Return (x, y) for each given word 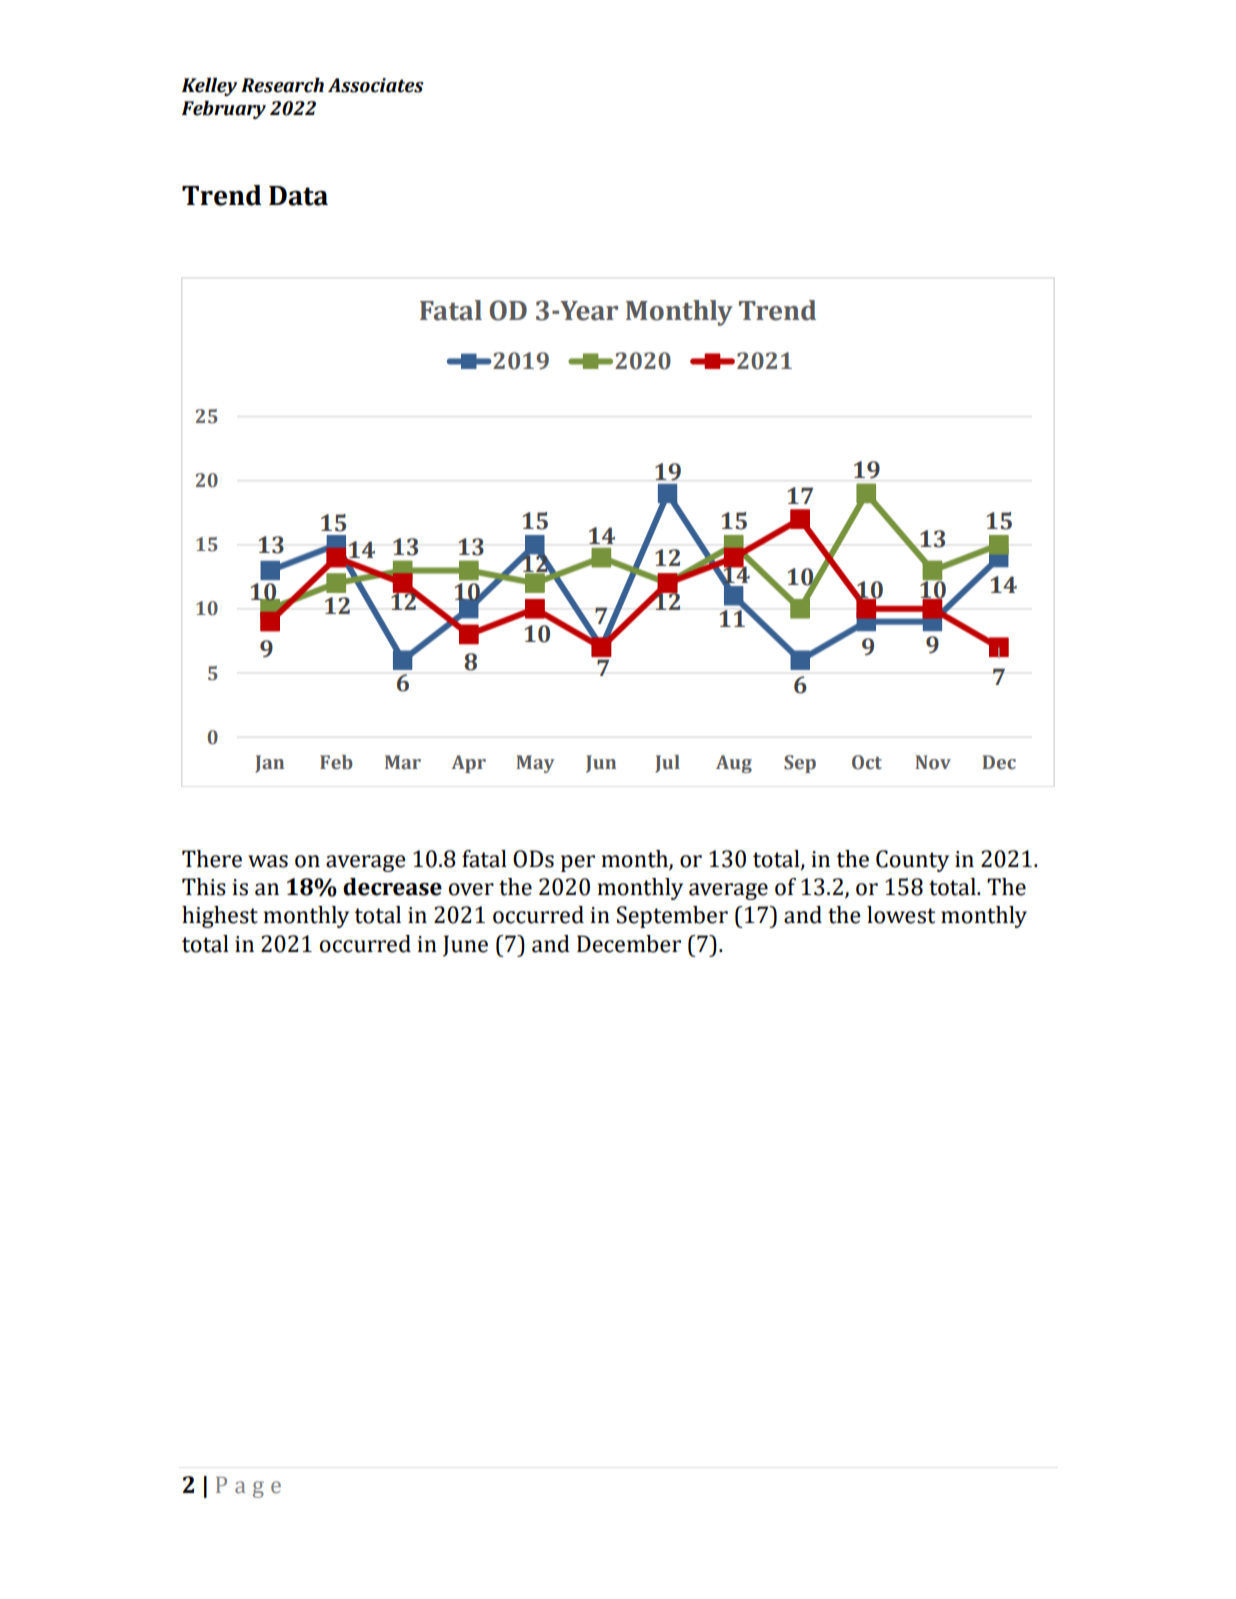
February (223, 110)
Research (282, 85)
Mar (403, 762)
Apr (468, 764)
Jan (269, 764)
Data (298, 196)
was (268, 861)
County (912, 861)
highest (220, 917)
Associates (376, 85)
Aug (734, 764)
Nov (933, 762)
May (535, 764)
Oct (867, 762)
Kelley (209, 87)
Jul (667, 764)
